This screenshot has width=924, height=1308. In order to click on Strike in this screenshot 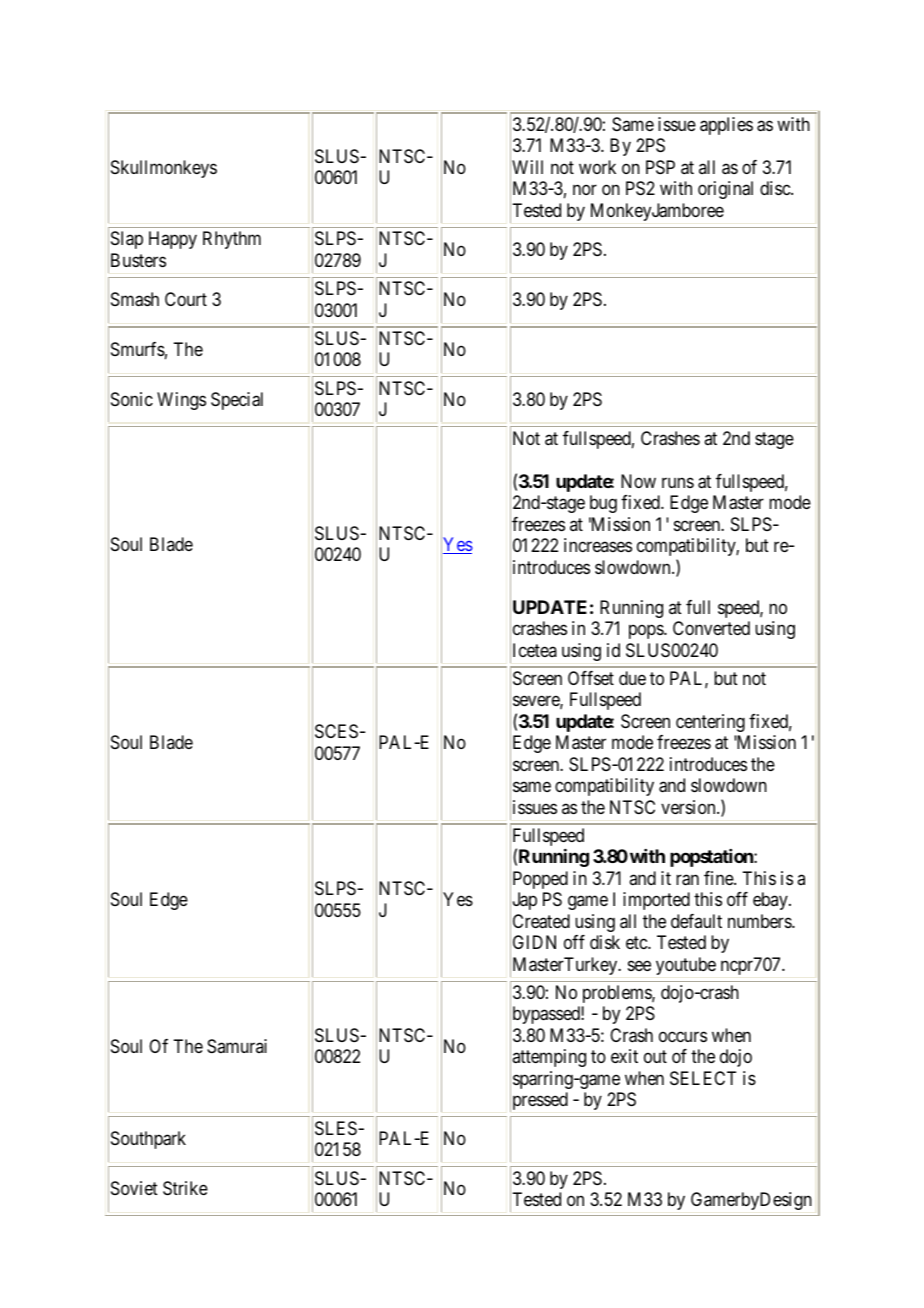, I will do `click(185, 1188)`.
